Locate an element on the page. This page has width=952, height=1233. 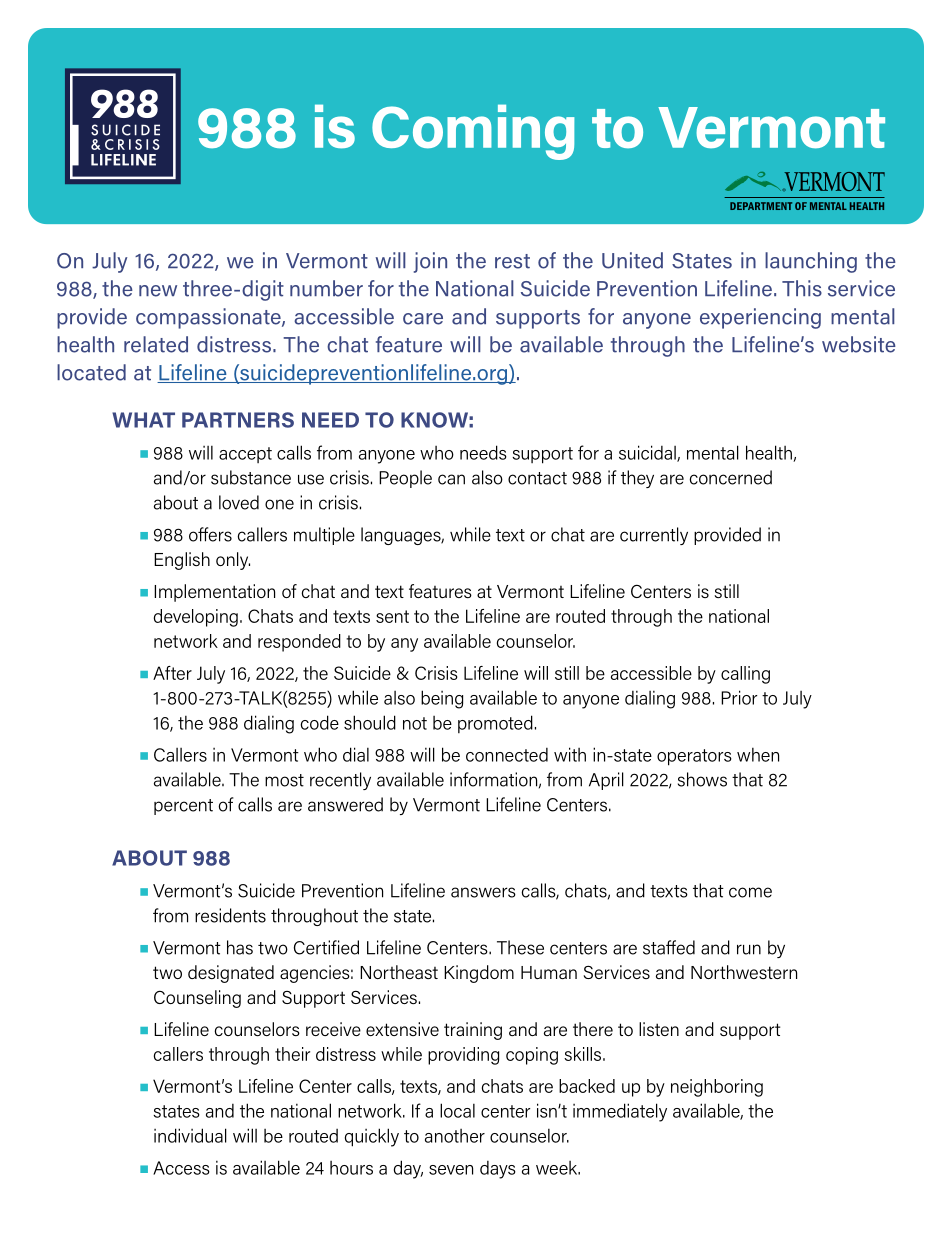
new is located at coordinates (158, 291).
